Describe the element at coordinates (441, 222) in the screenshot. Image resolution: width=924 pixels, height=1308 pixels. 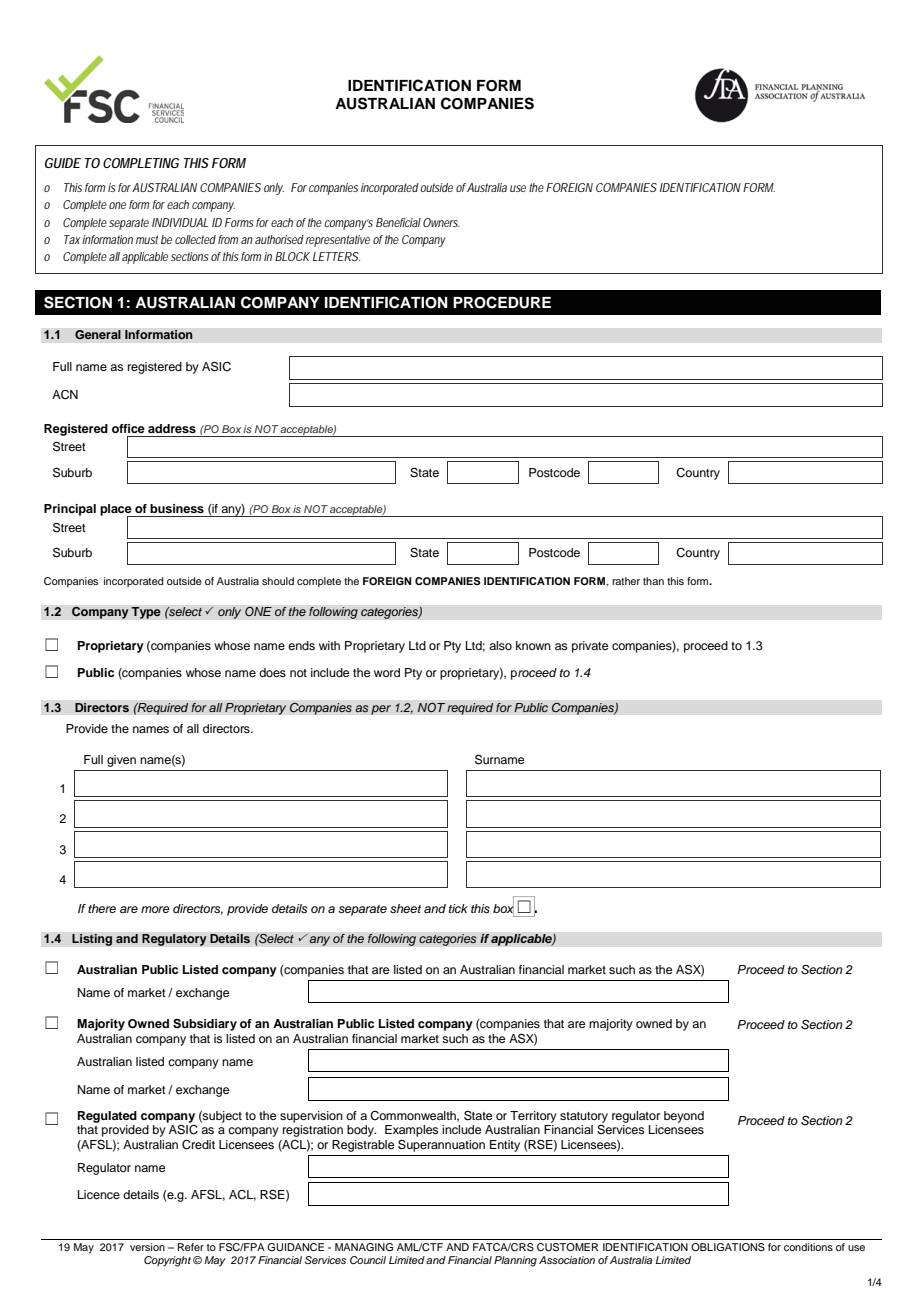
I see `Owners` at that location.
